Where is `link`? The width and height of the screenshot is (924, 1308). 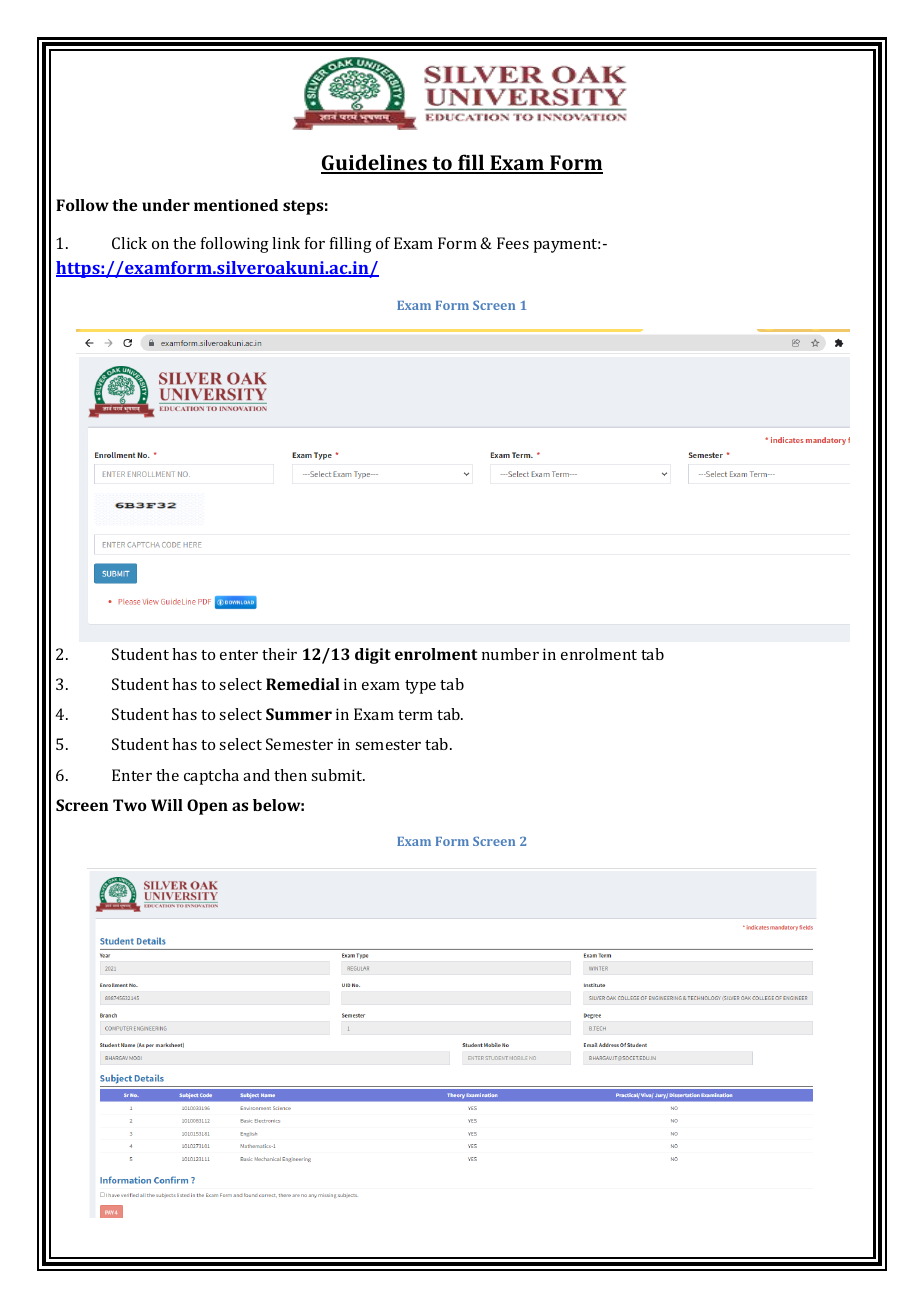
link is located at coordinates (286, 243).
